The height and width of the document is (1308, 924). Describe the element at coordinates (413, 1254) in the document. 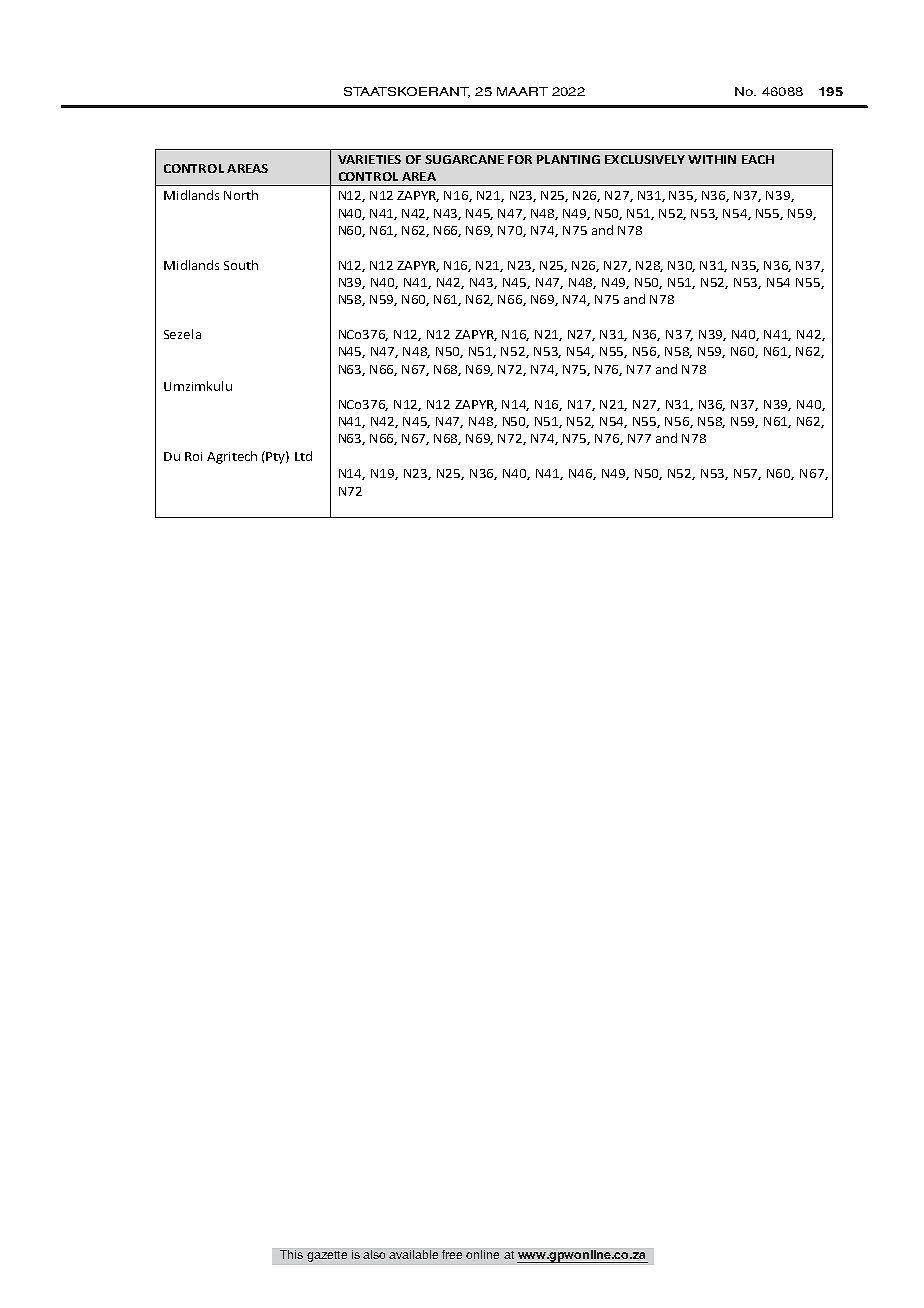

I see `available` at that location.
